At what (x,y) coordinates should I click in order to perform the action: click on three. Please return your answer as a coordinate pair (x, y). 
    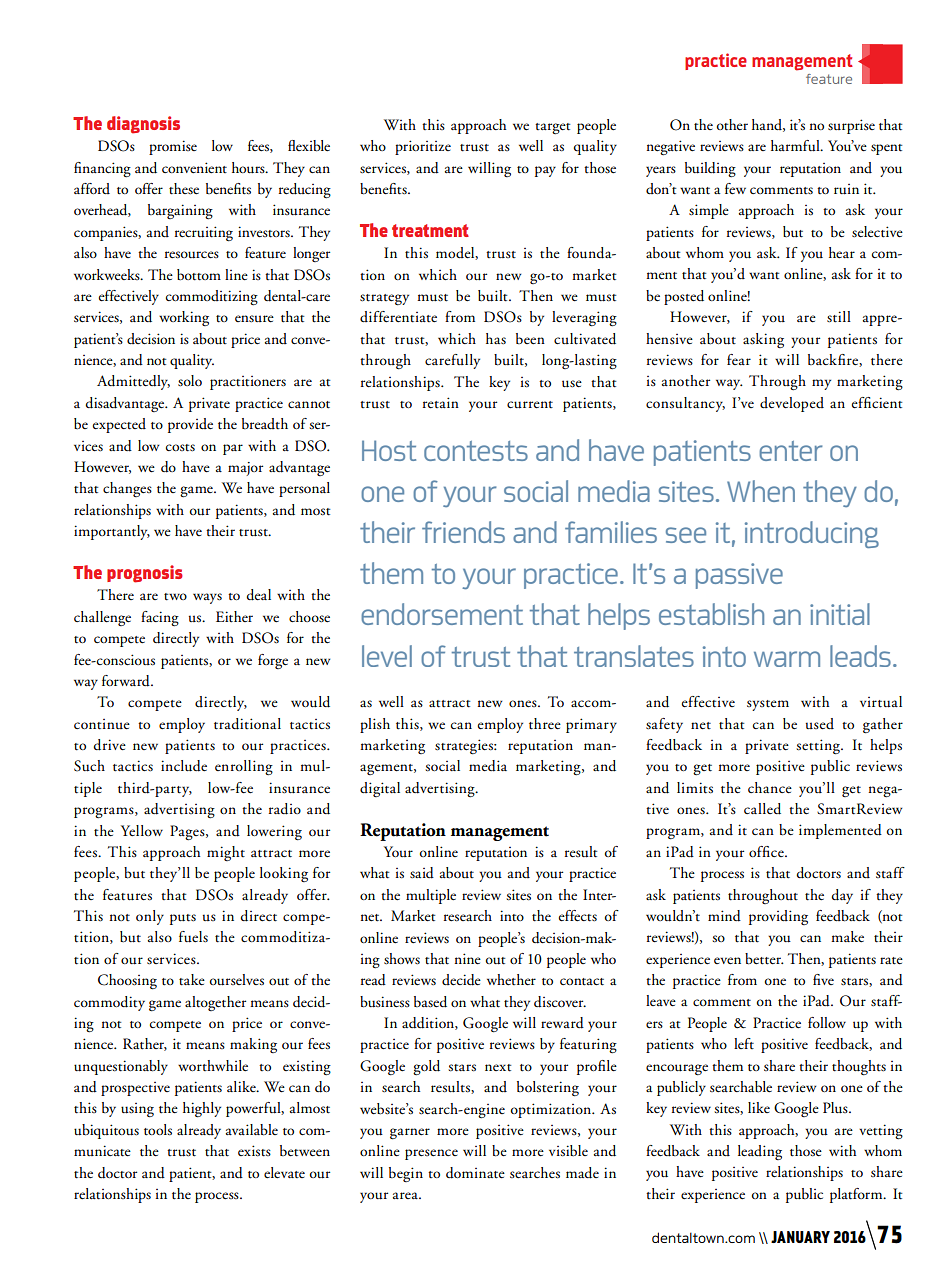
    Looking at the image, I should click on (545, 724).
